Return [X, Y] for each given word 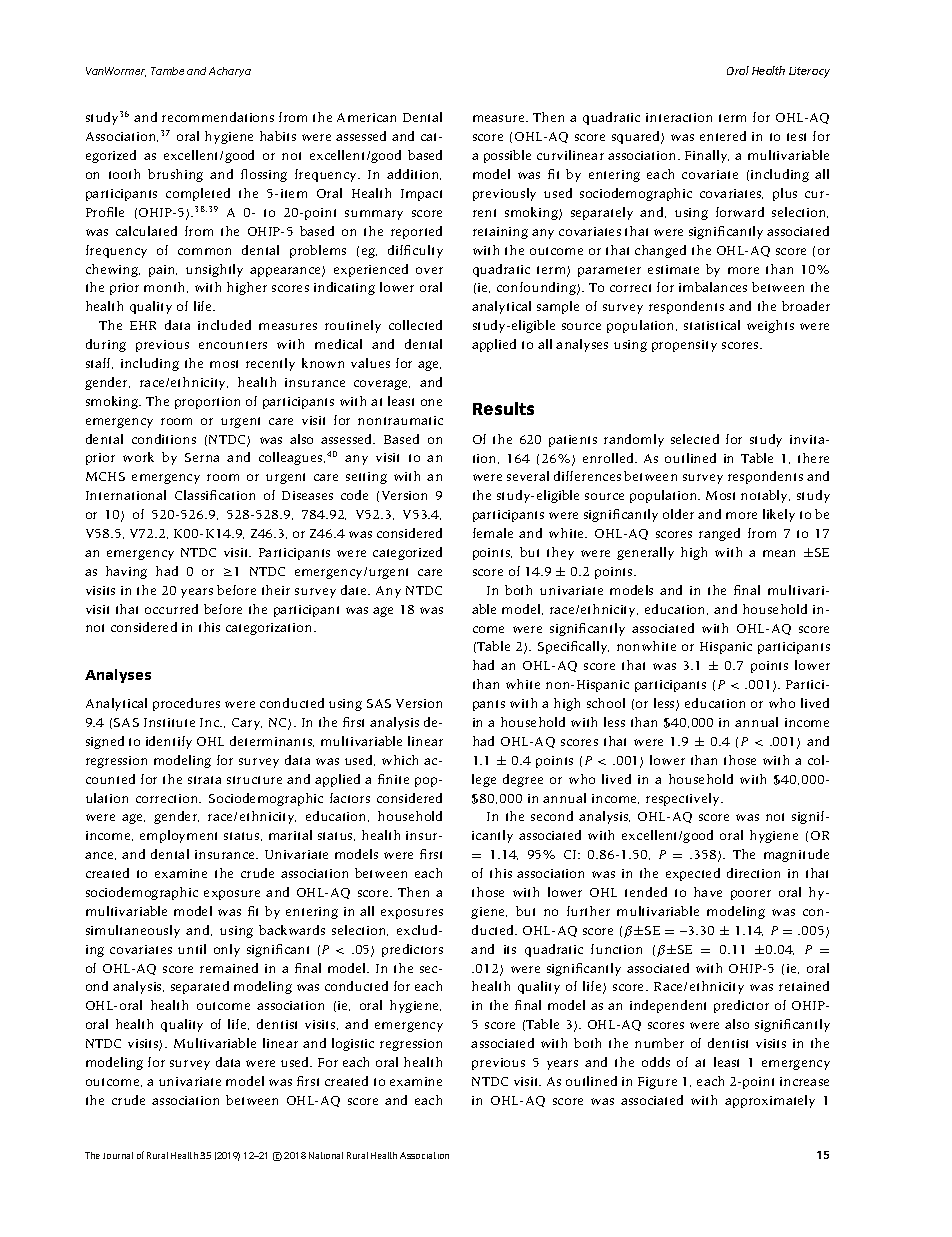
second [552, 816]
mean [779, 553]
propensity [684, 346]
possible [507, 156]
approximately [770, 1101]
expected [693, 874]
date [355, 590]
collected [415, 325]
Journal [118, 1155]
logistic [353, 1044]
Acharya [230, 72]
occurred [171, 609]
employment [178, 836]
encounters [233, 345]
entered [723, 136]
